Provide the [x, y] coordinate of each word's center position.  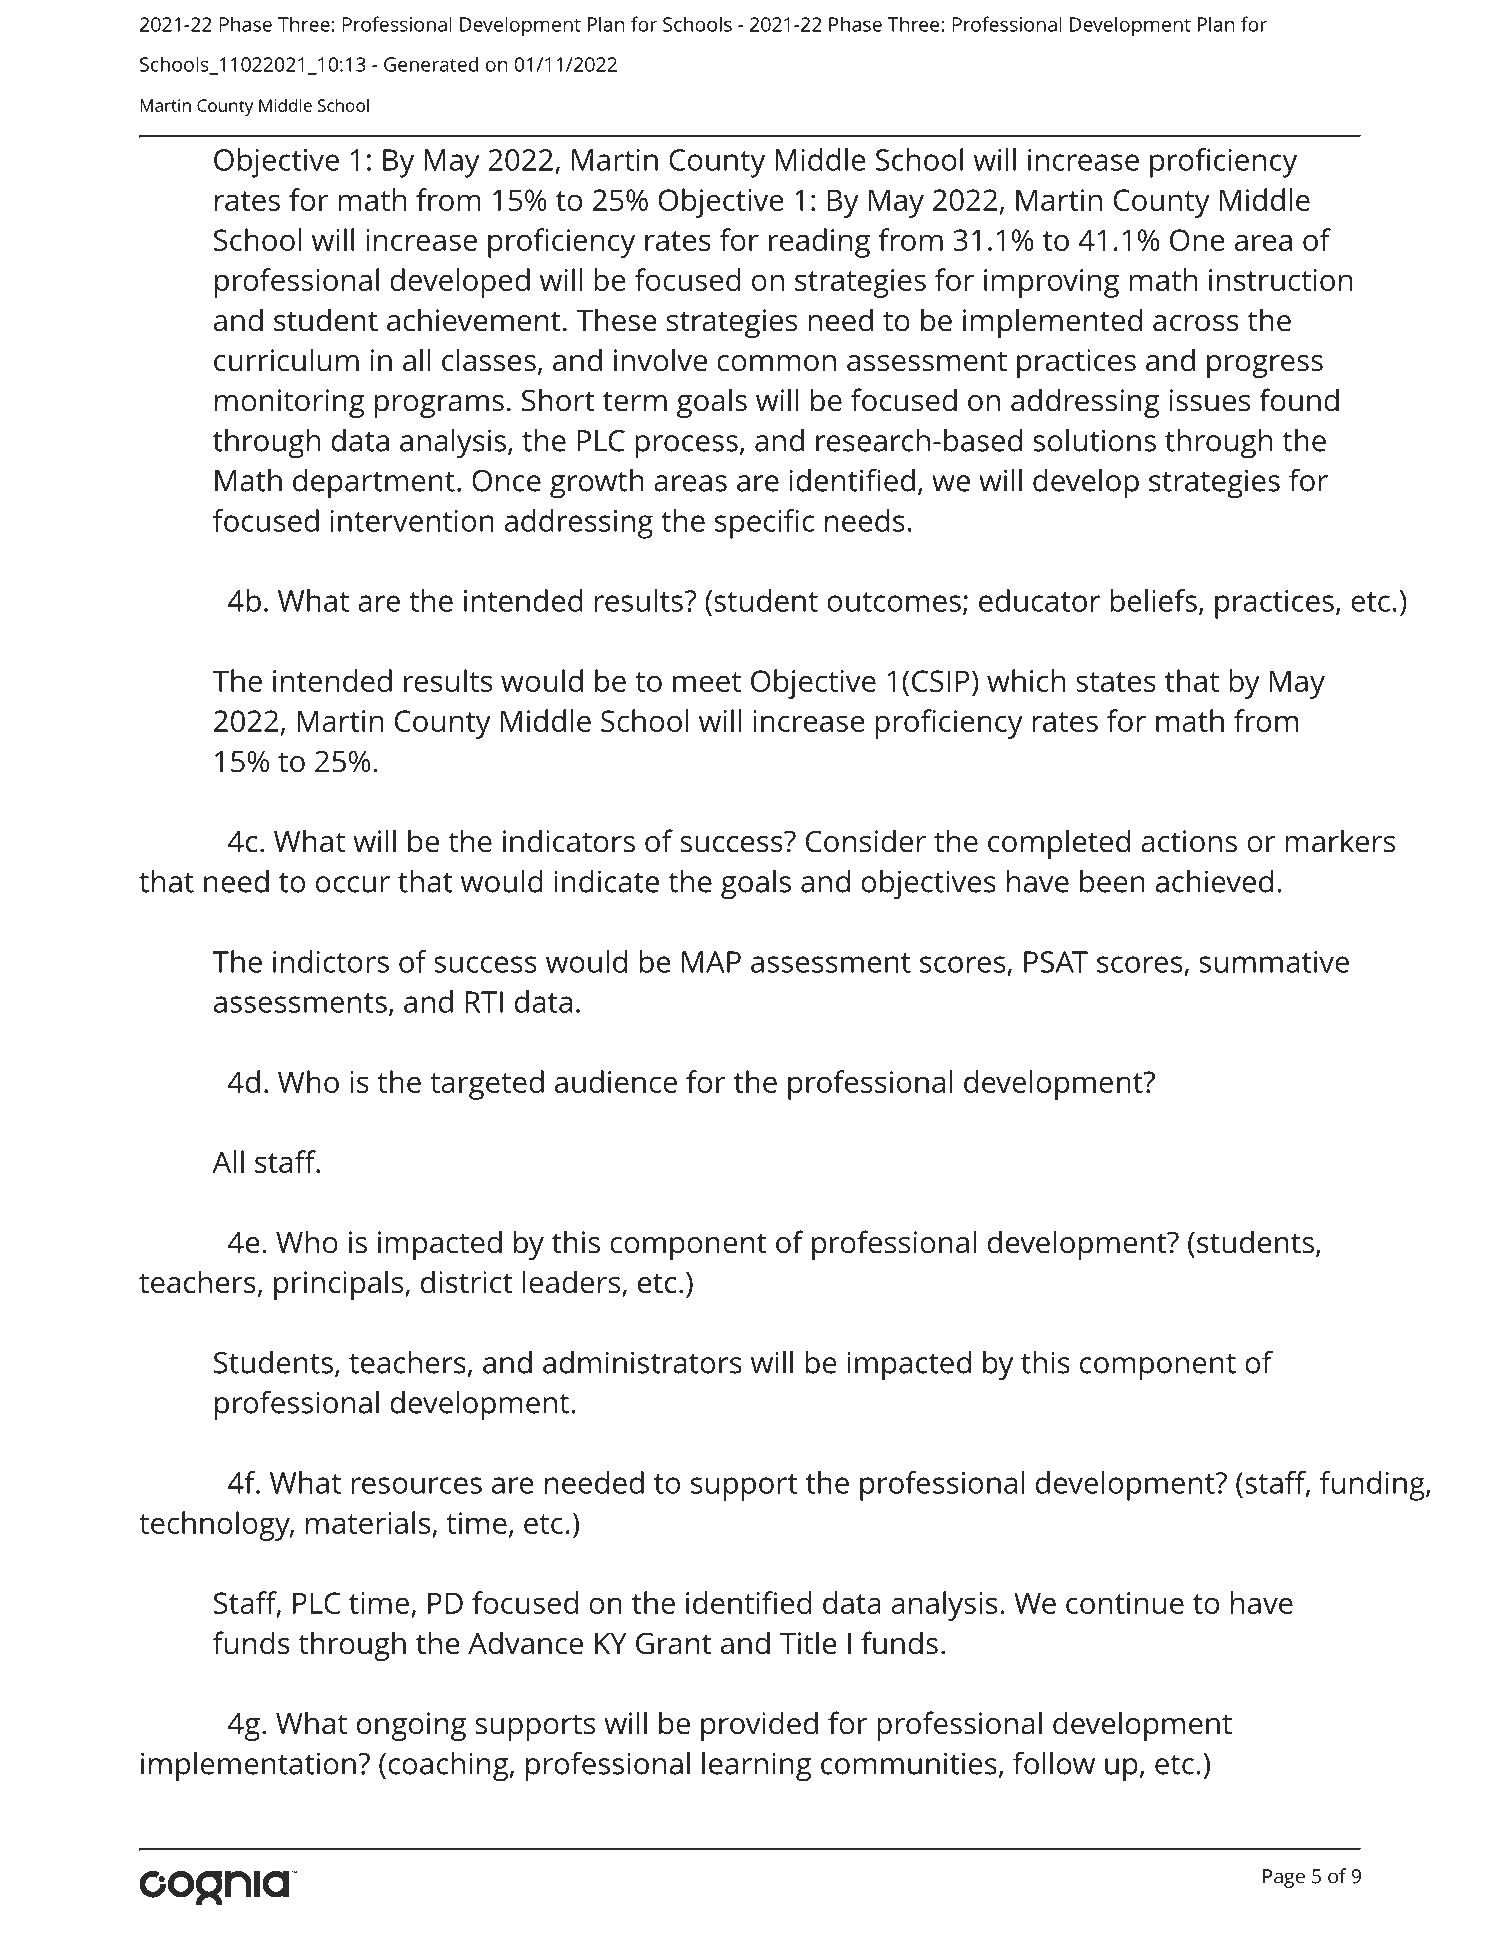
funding [1373, 1486]
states [1116, 682]
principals [340, 1285]
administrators [642, 1362]
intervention [412, 521]
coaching [449, 1767]
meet [707, 682]
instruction [1280, 280]
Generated [431, 64]
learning [756, 1767]
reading [819, 243]
